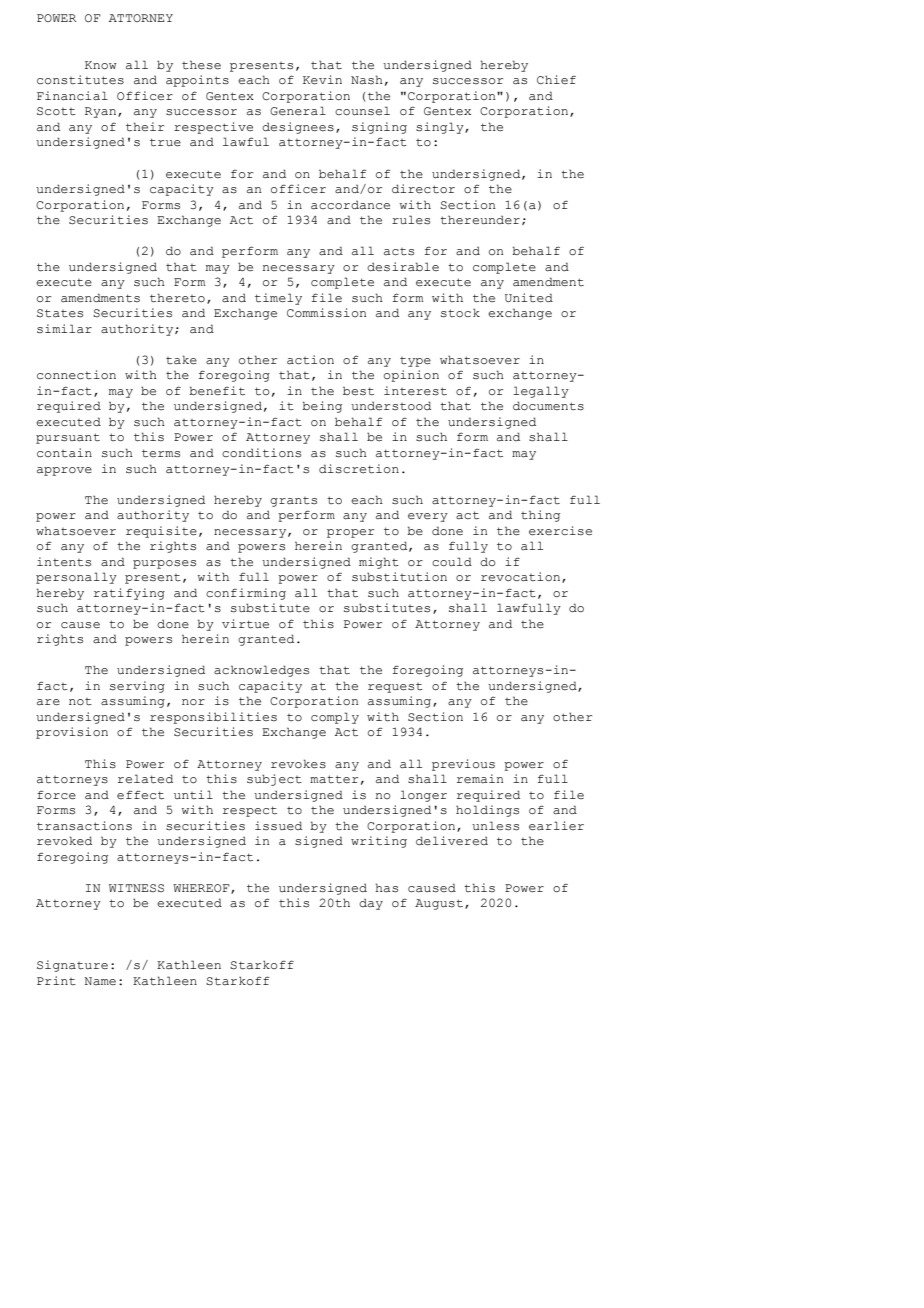 This document has height=1308, width=924. Describe the element at coordinates (137, 687) in the document. I see `serving` at that location.
